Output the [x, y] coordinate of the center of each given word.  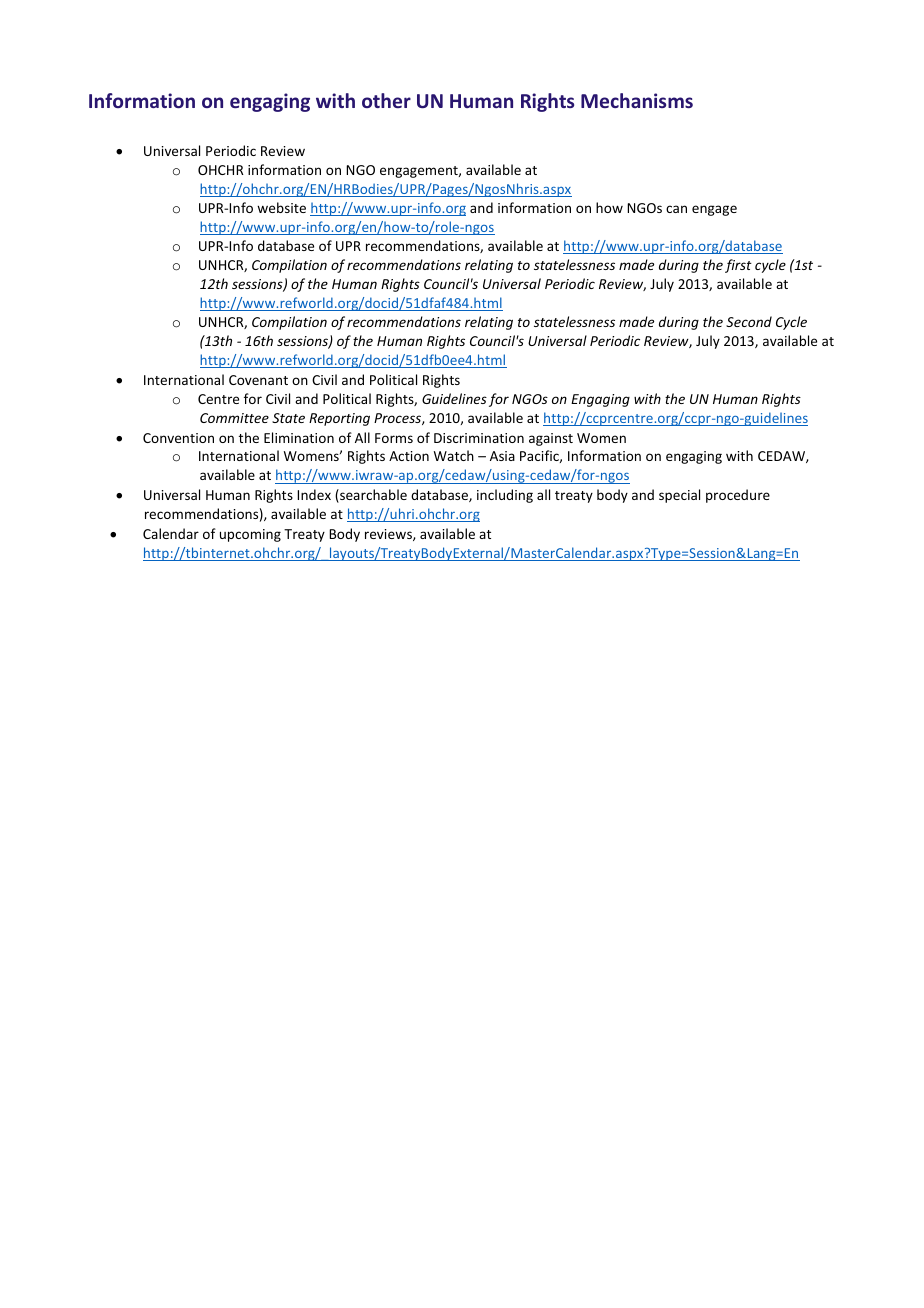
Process [398, 419]
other [386, 100]
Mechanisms [637, 100]
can [676, 209]
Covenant [258, 380]
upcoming [250, 535]
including [505, 496]
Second [749, 321]
